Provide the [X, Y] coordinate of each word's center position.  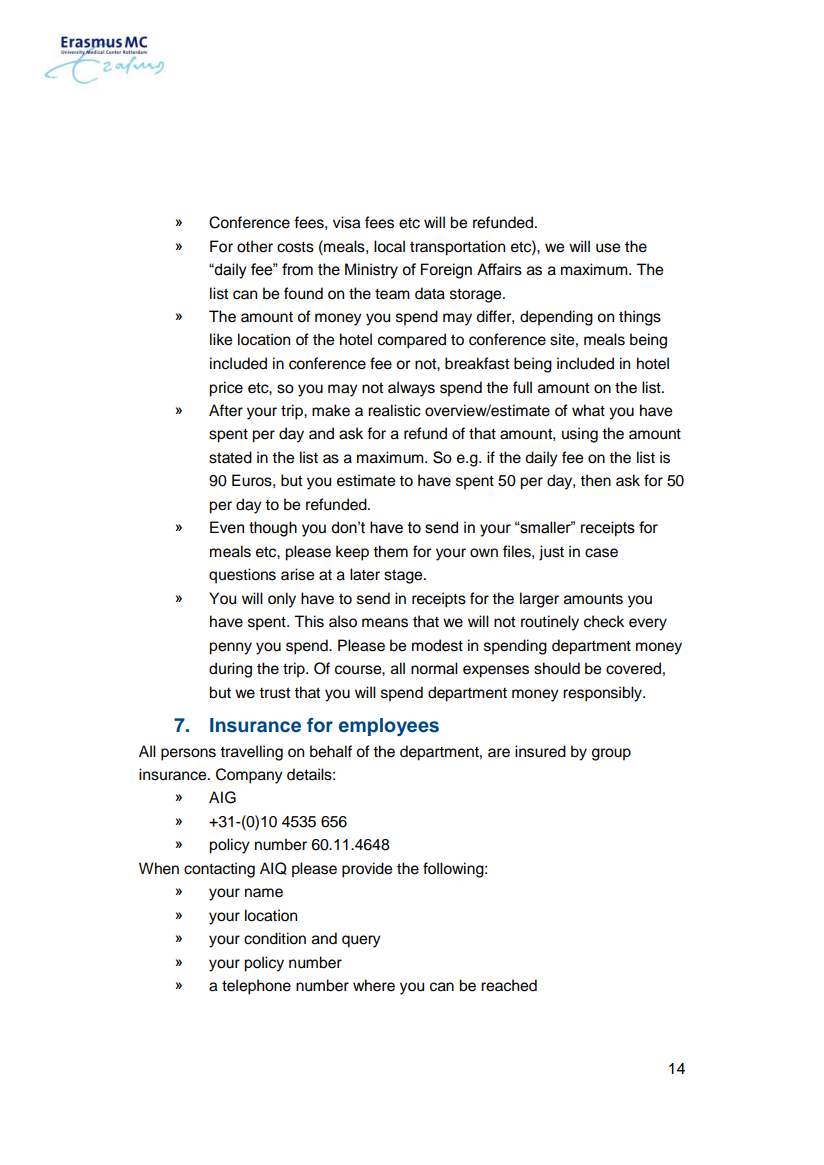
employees [389, 727]
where [374, 985]
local [389, 246]
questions [242, 576]
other [255, 246]
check [604, 621]
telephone [256, 987]
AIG [222, 797]
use [608, 248]
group [611, 754]
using [580, 435]
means [385, 623]
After [226, 410]
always [411, 389]
